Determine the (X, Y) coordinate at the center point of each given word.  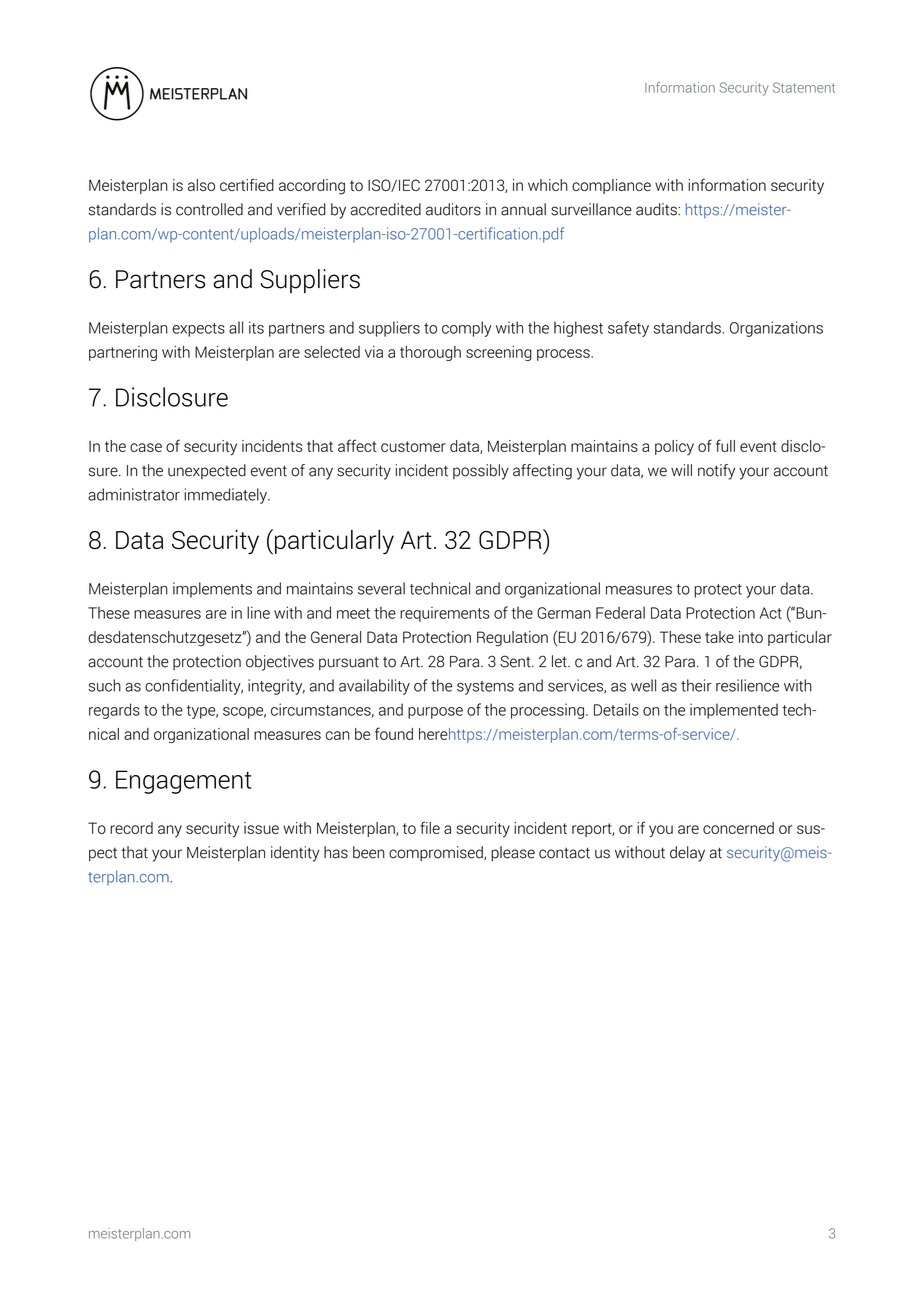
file (430, 827)
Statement (804, 87)
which (548, 185)
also (201, 185)
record (131, 828)
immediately (226, 496)
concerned (738, 828)
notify (716, 472)
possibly (481, 472)
